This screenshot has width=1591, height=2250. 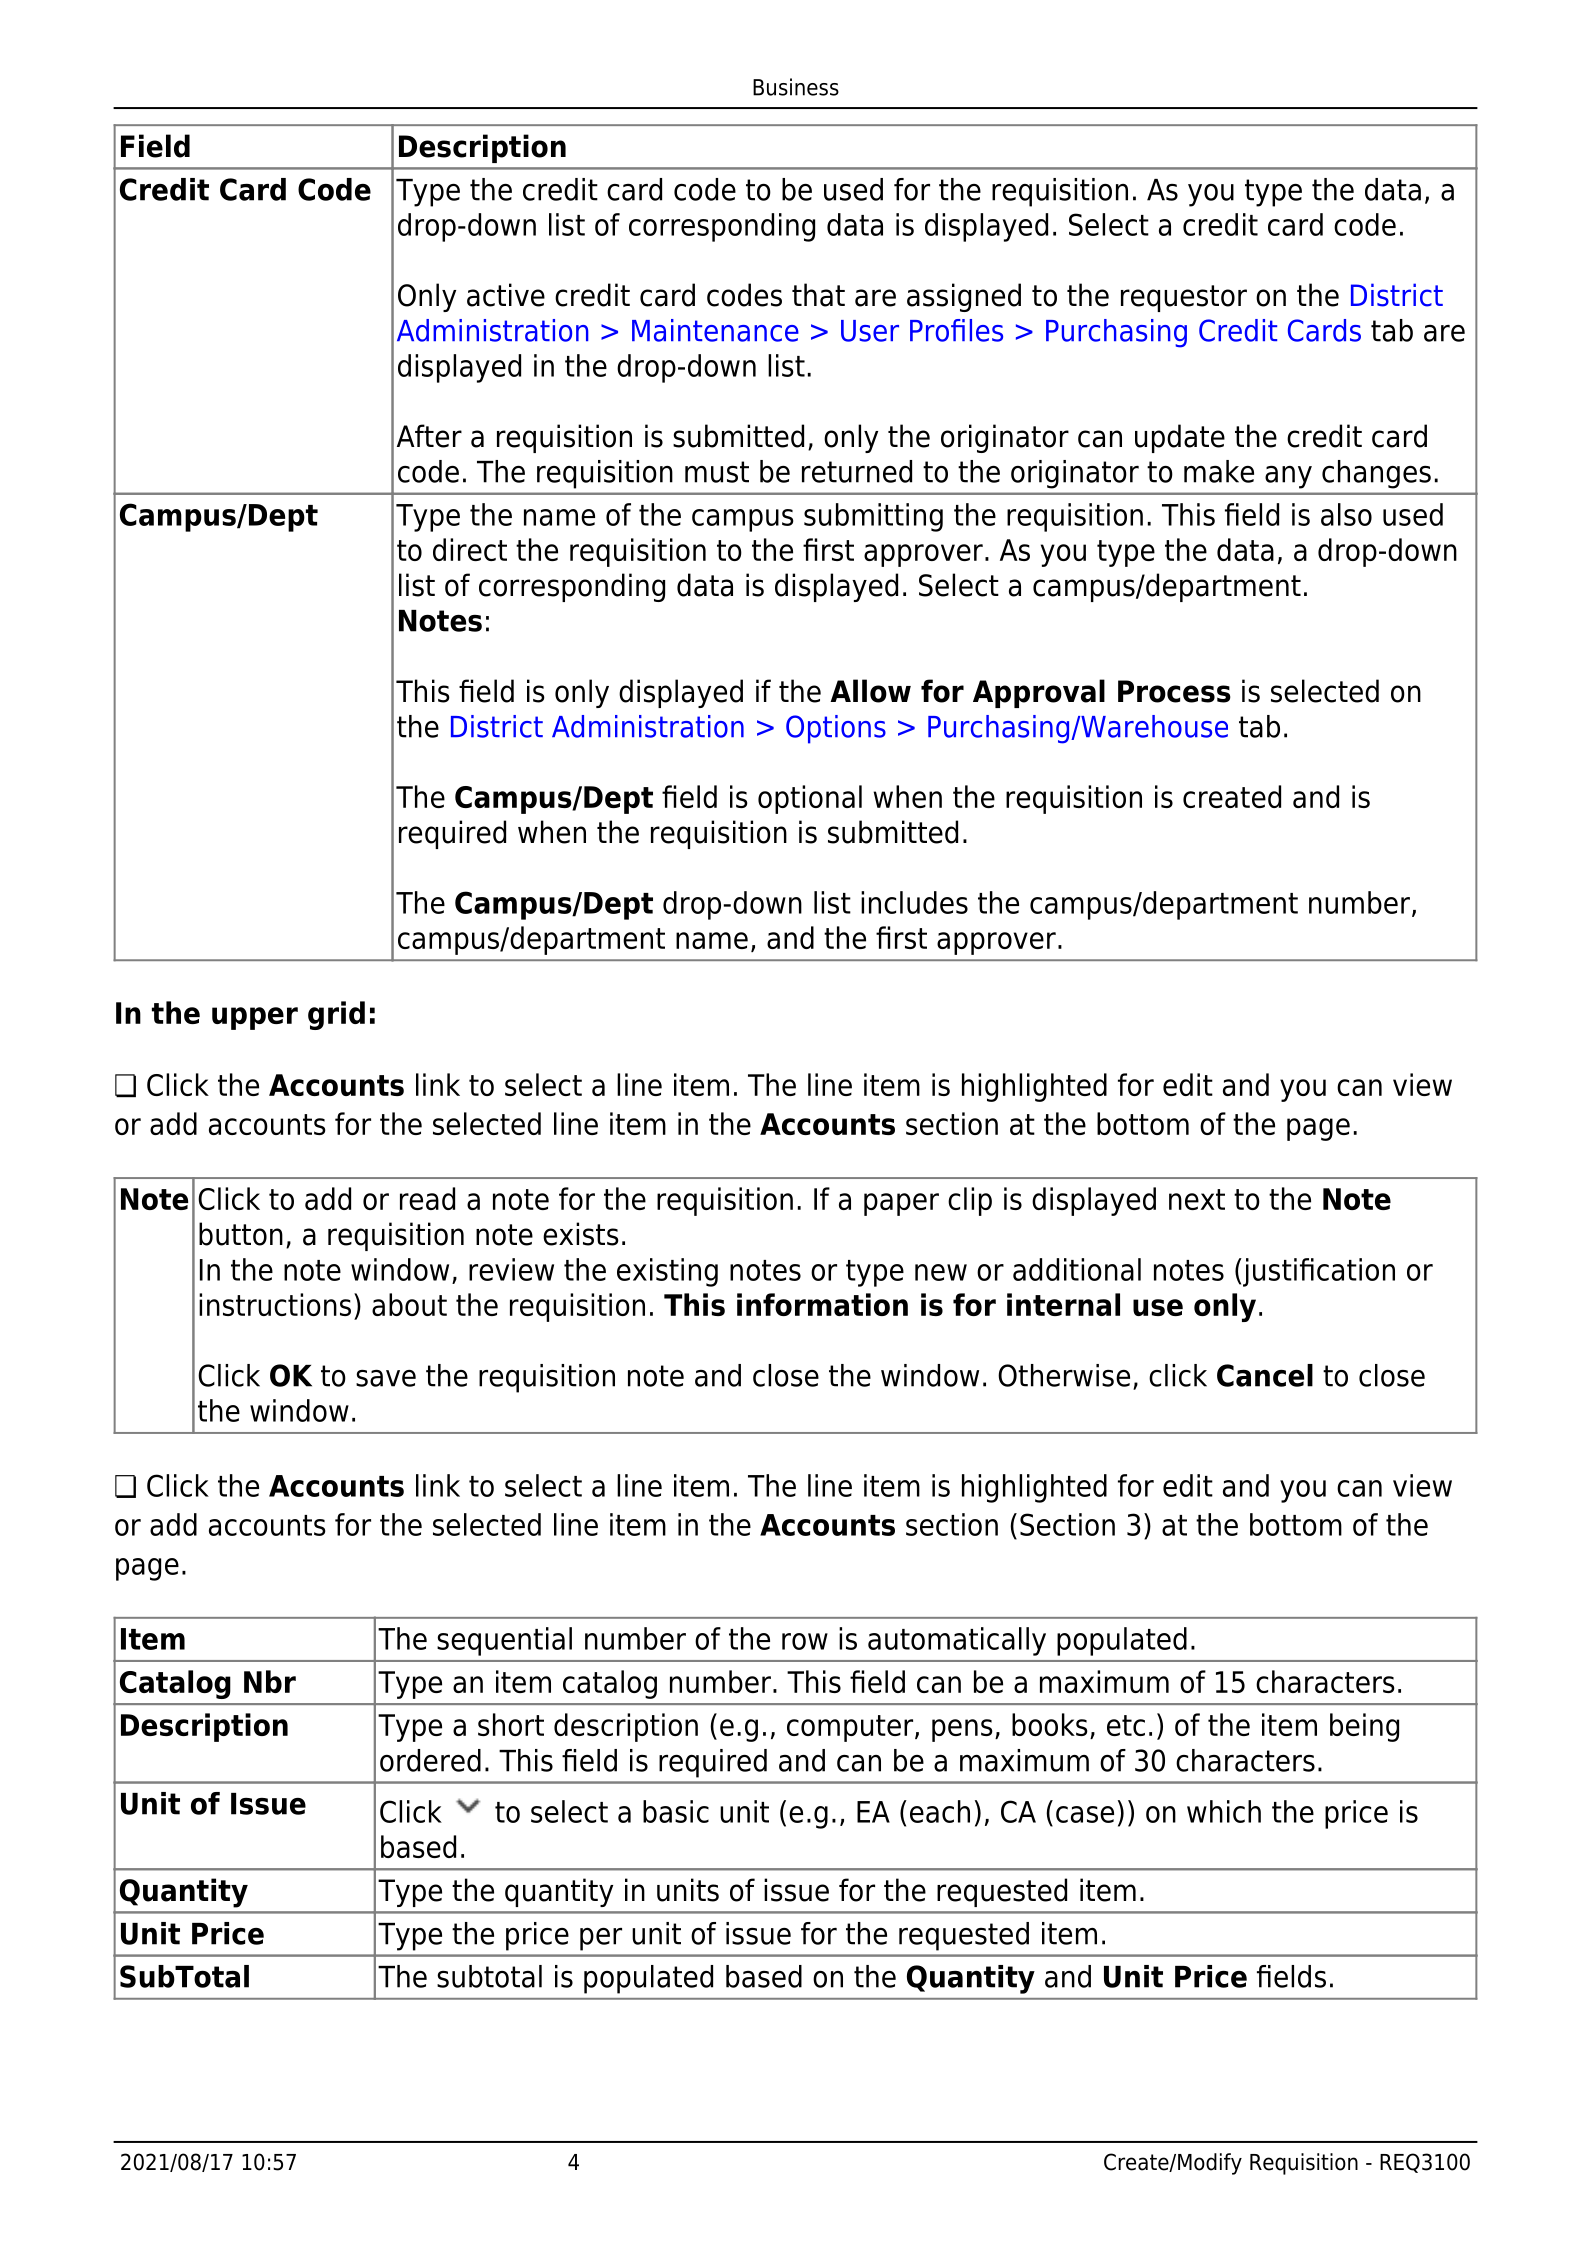 I want to click on ordered, so click(x=430, y=1760).
